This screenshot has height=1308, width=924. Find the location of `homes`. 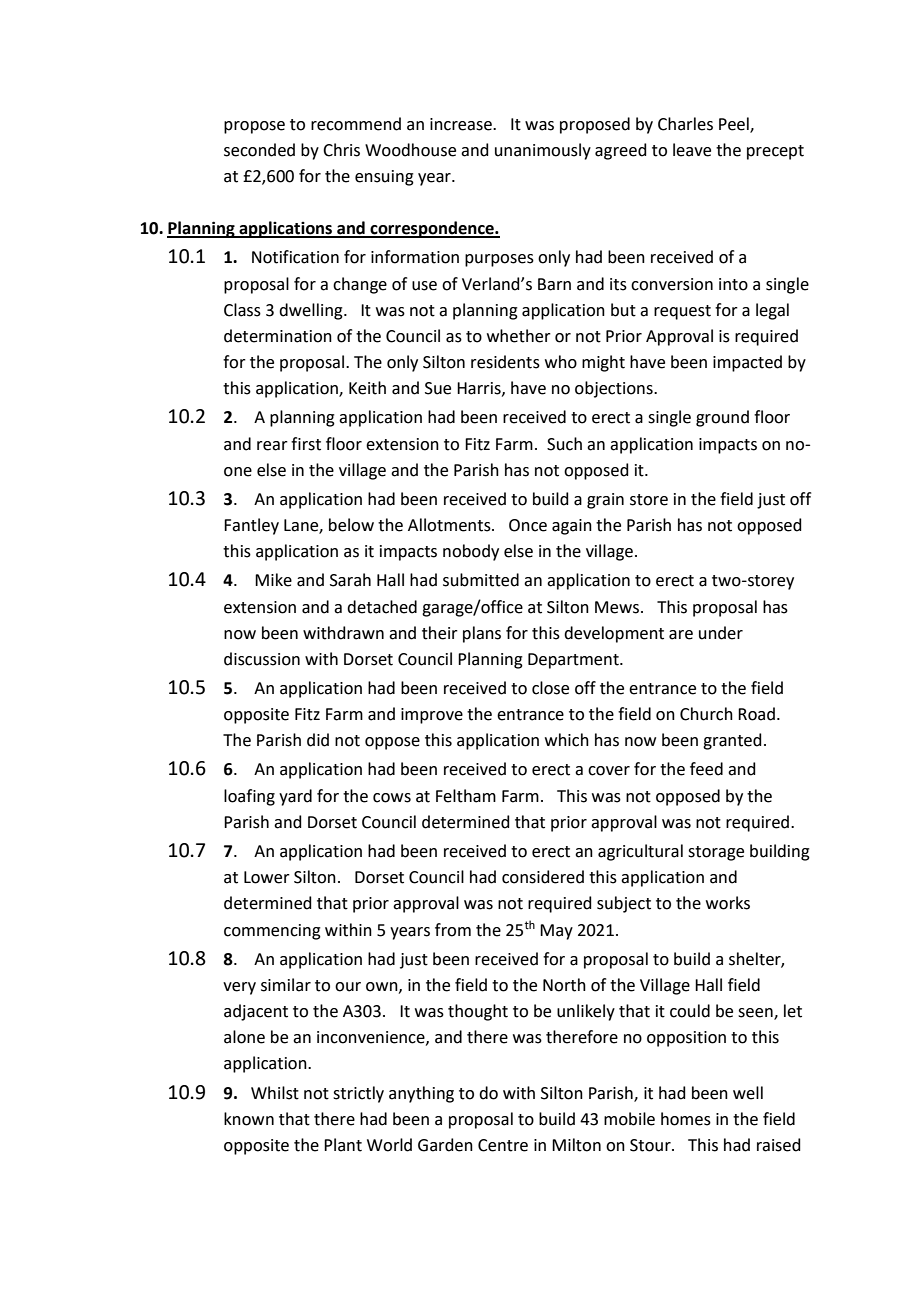

homes is located at coordinates (686, 1119).
